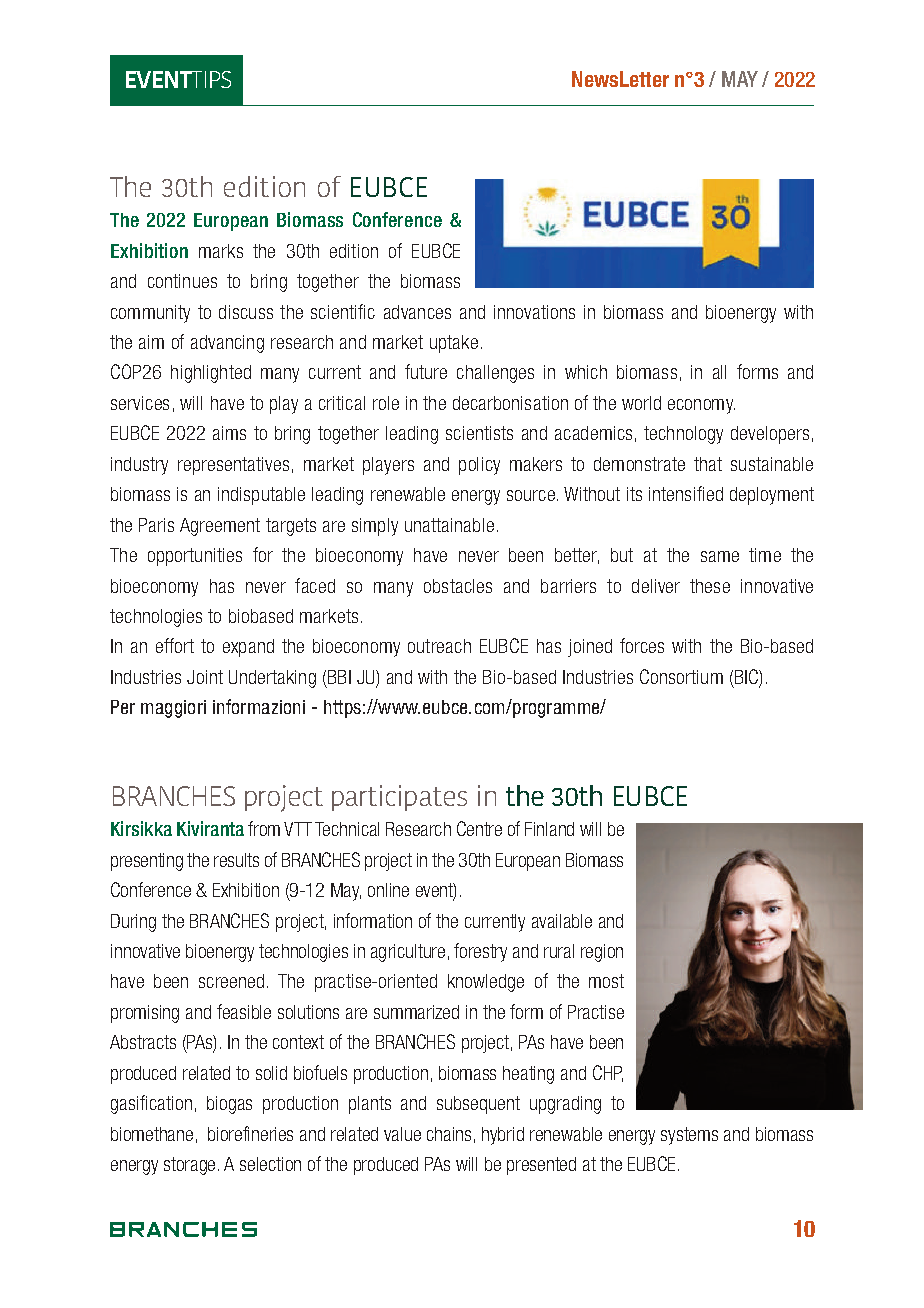 This document has width=924, height=1308. I want to click on same, so click(720, 556).
